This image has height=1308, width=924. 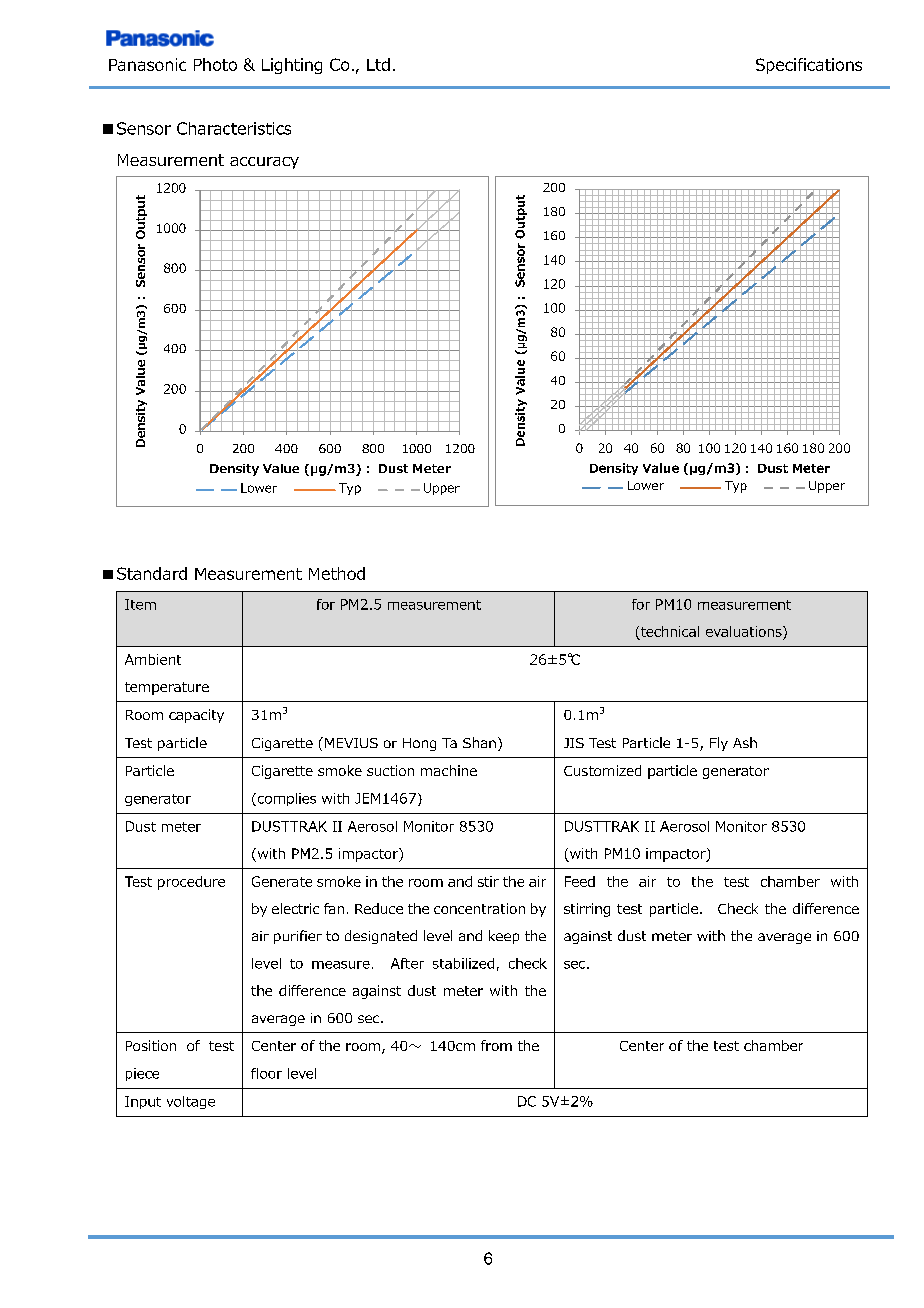 I want to click on floor, so click(x=266, y=1073).
